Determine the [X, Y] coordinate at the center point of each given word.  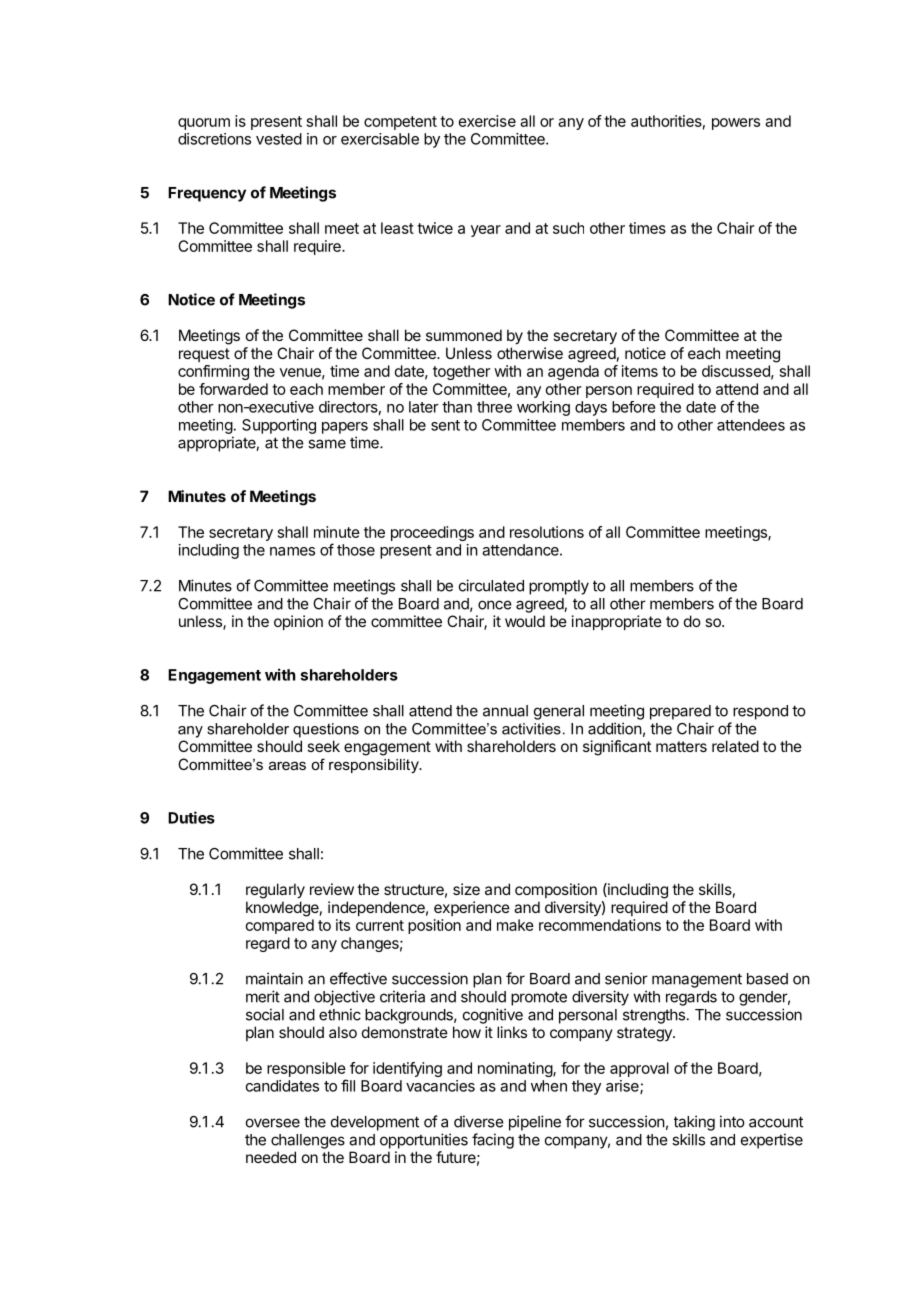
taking [694, 1123]
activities [531, 729]
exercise [487, 121]
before [634, 407]
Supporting [279, 426]
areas [287, 765]
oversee [273, 1123]
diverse [479, 1121]
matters [681, 746]
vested [279, 139]
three [494, 407]
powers [736, 124]
